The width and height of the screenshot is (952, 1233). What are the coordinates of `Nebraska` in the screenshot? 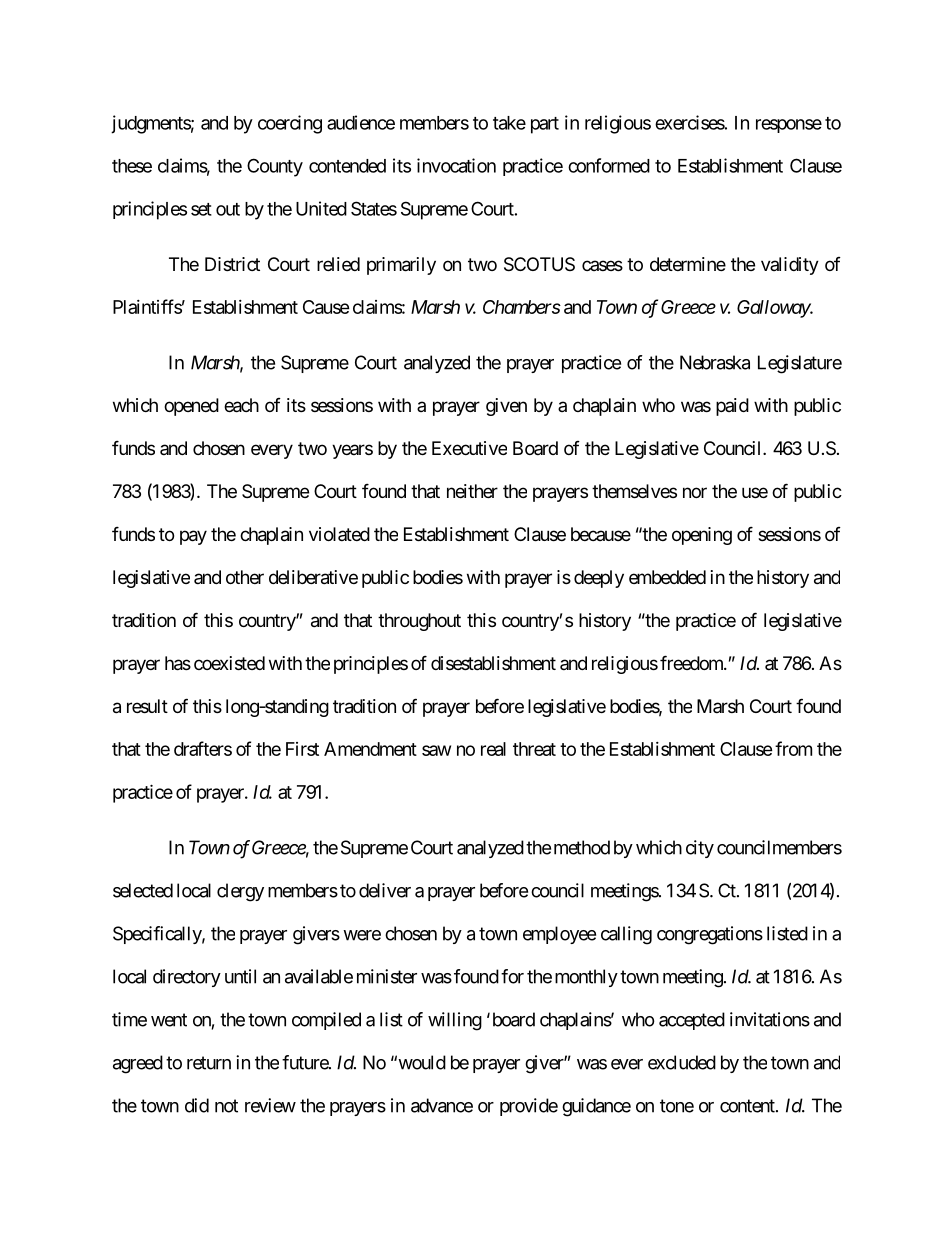 It's located at (715, 362).
